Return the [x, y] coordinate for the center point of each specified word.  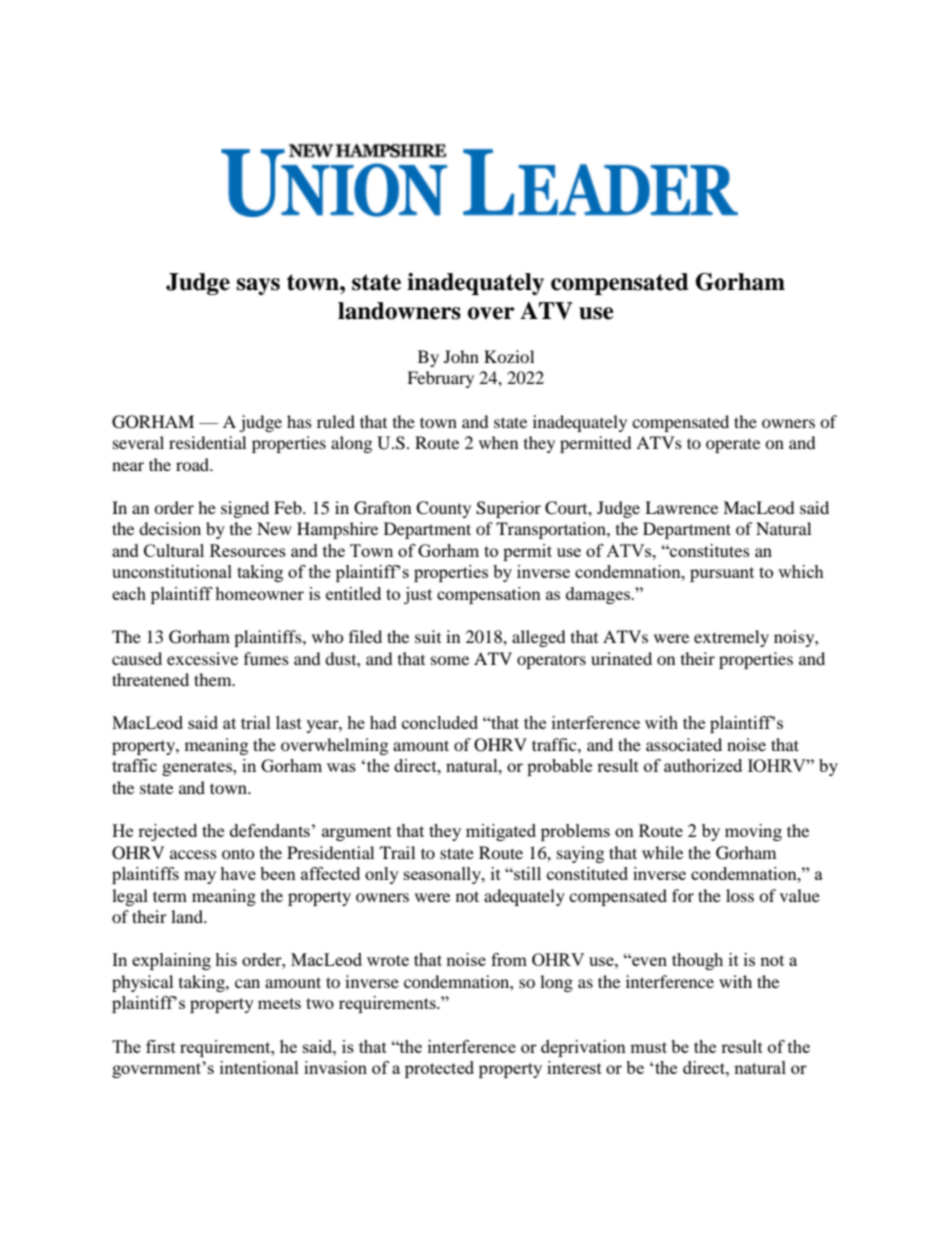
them [214, 679]
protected [439, 1069]
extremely [731, 638]
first [161, 1046]
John [461, 356]
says [258, 286]
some [450, 660]
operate [733, 445]
